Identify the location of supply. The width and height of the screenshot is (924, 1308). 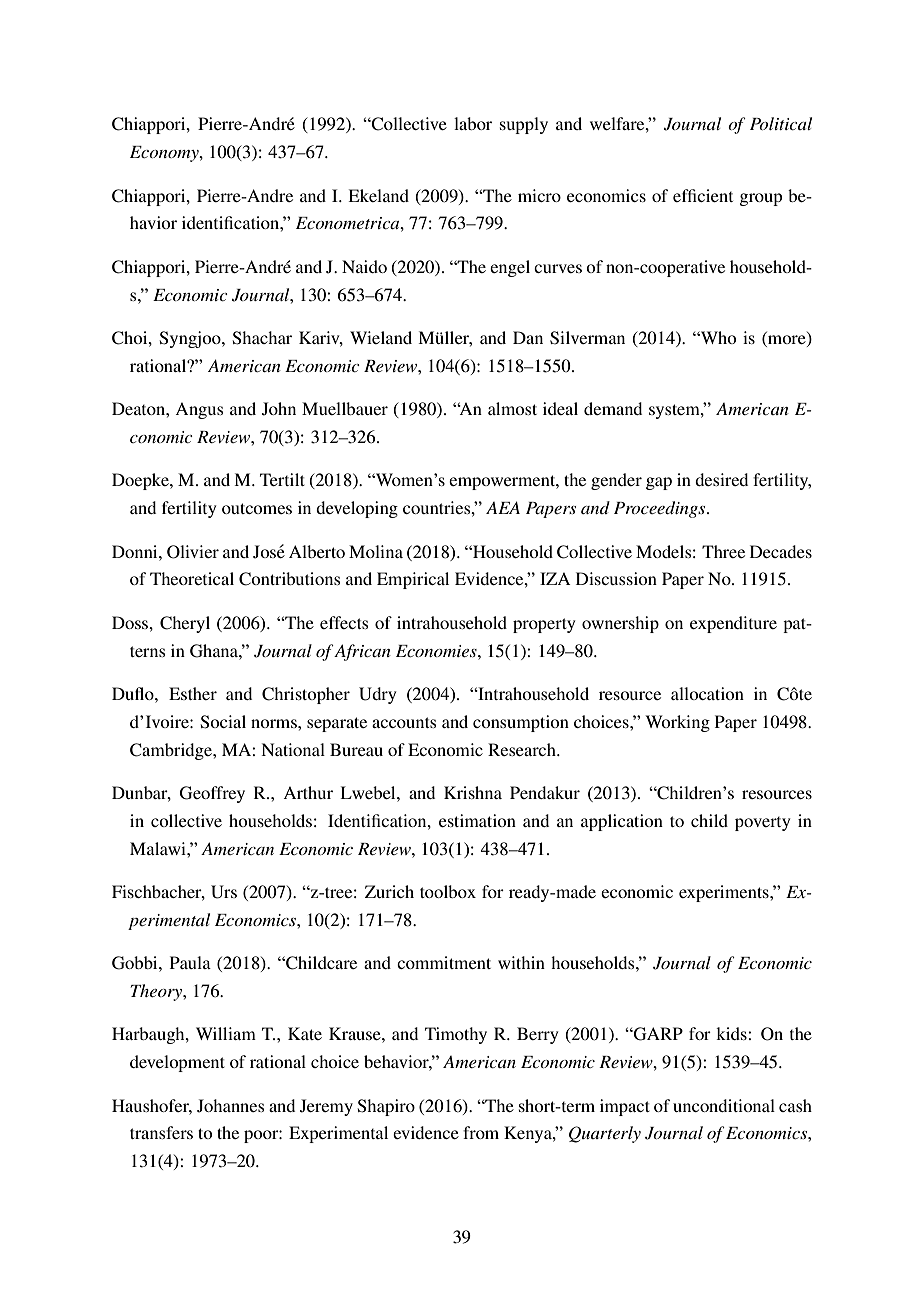
(524, 125).
